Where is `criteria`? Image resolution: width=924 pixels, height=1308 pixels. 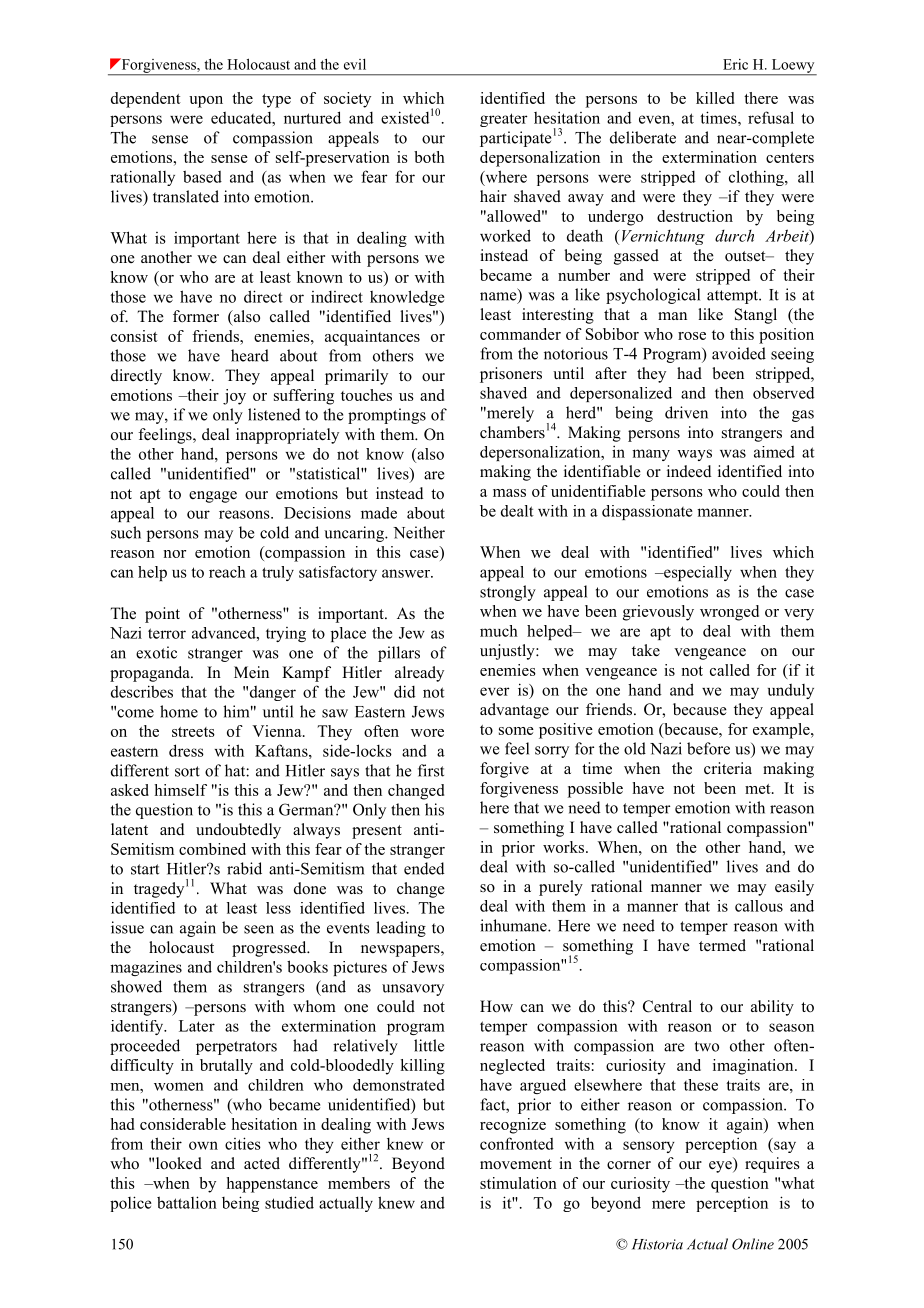
criteria is located at coordinates (728, 768).
